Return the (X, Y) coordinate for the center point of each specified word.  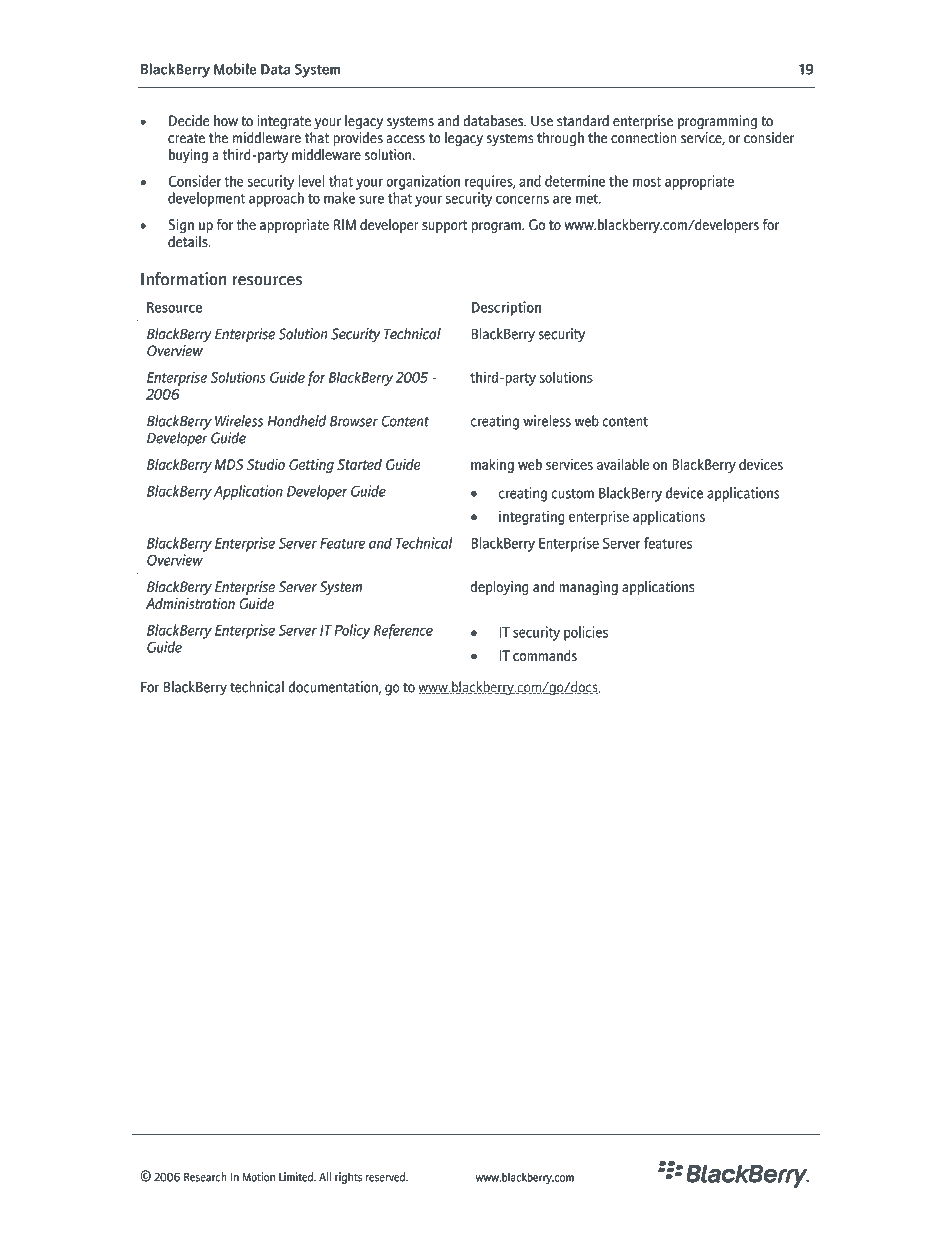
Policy (352, 631)
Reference (403, 631)
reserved (386, 1177)
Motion (258, 1177)
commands (545, 655)
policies (586, 633)
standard (583, 121)
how (226, 121)
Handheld (296, 421)
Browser (354, 421)
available (623, 464)
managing (588, 588)
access (405, 139)
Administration (190, 603)
